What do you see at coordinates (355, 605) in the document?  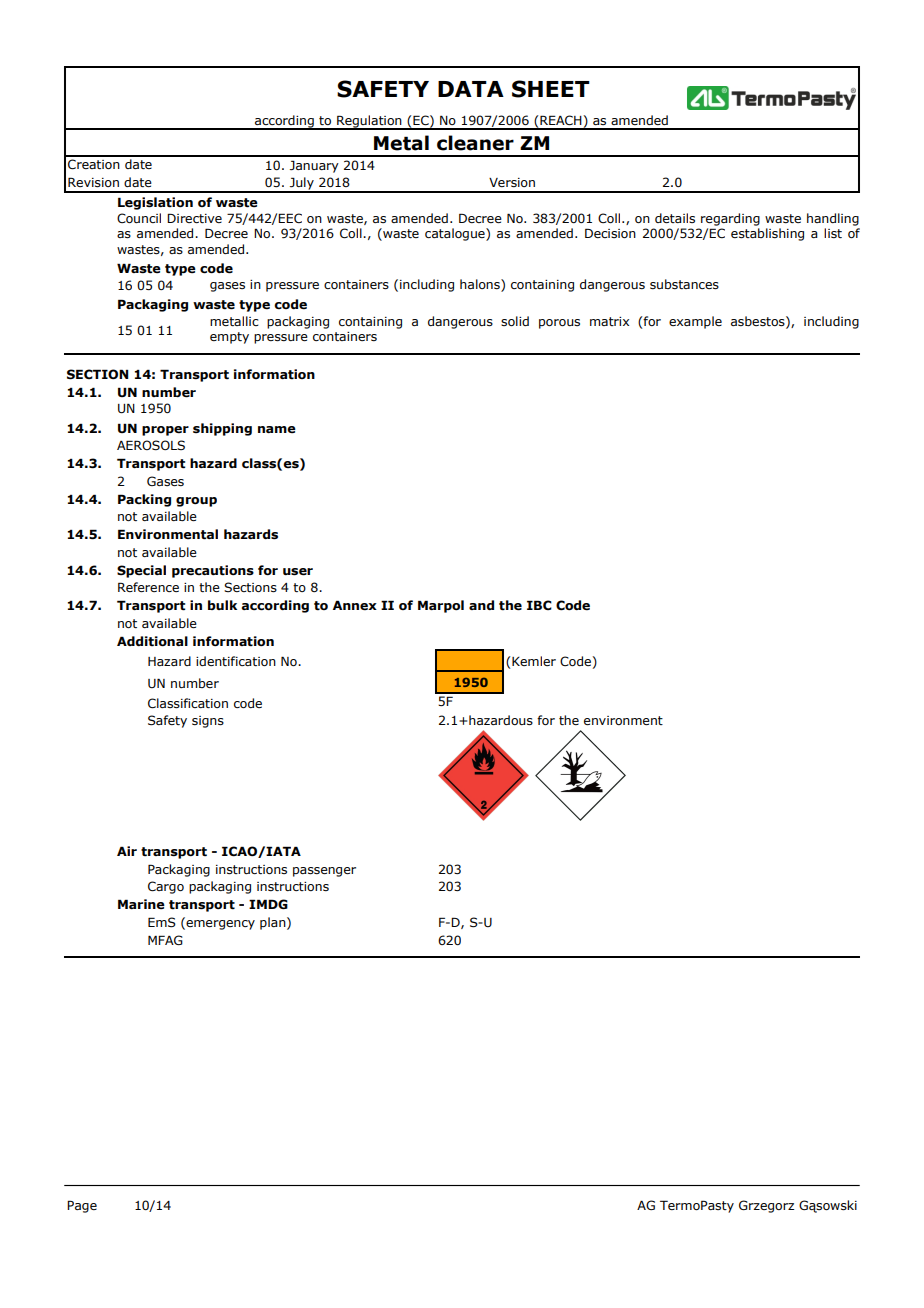 I see `Annex` at bounding box center [355, 605].
